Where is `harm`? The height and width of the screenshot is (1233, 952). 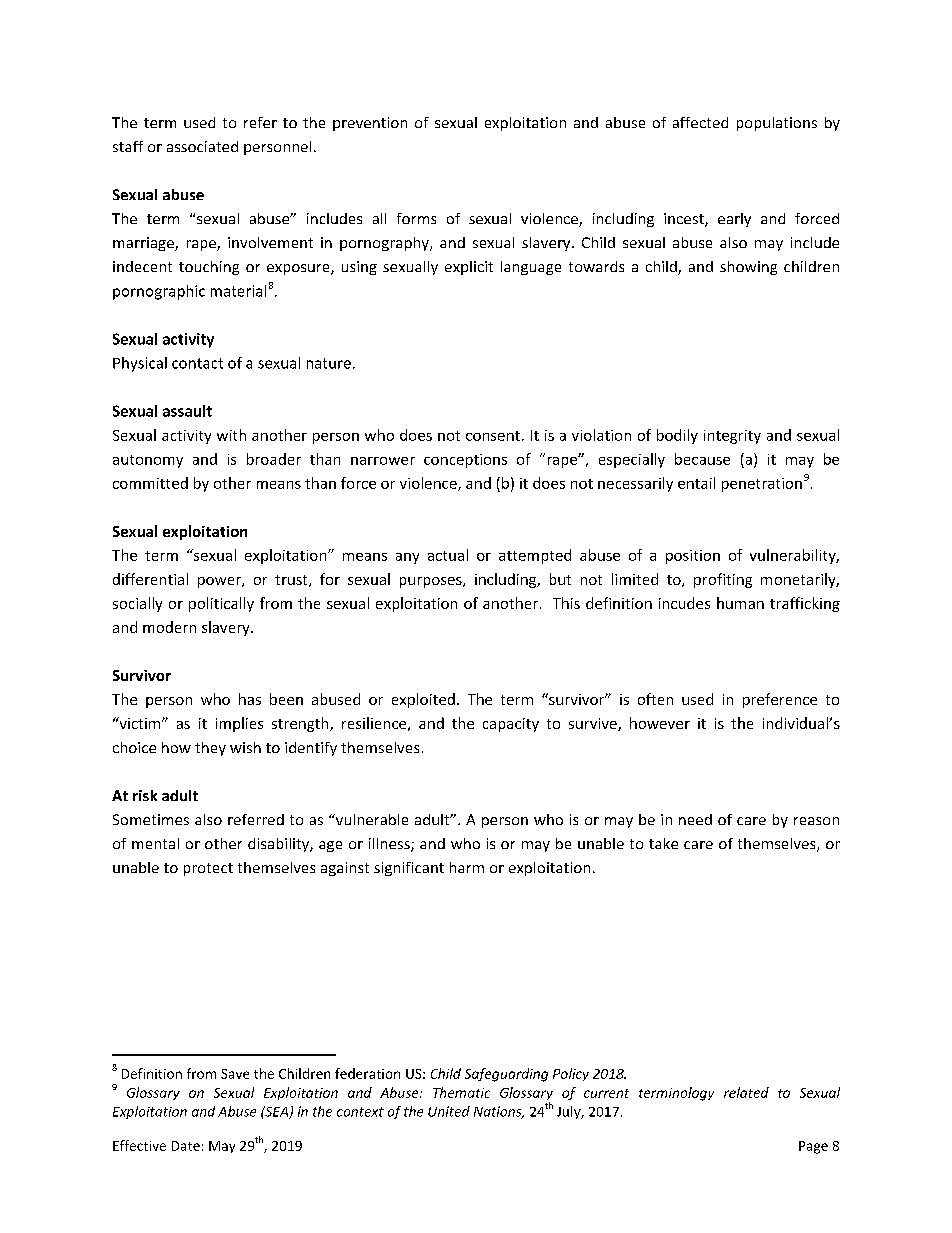
harm is located at coordinates (467, 867).
